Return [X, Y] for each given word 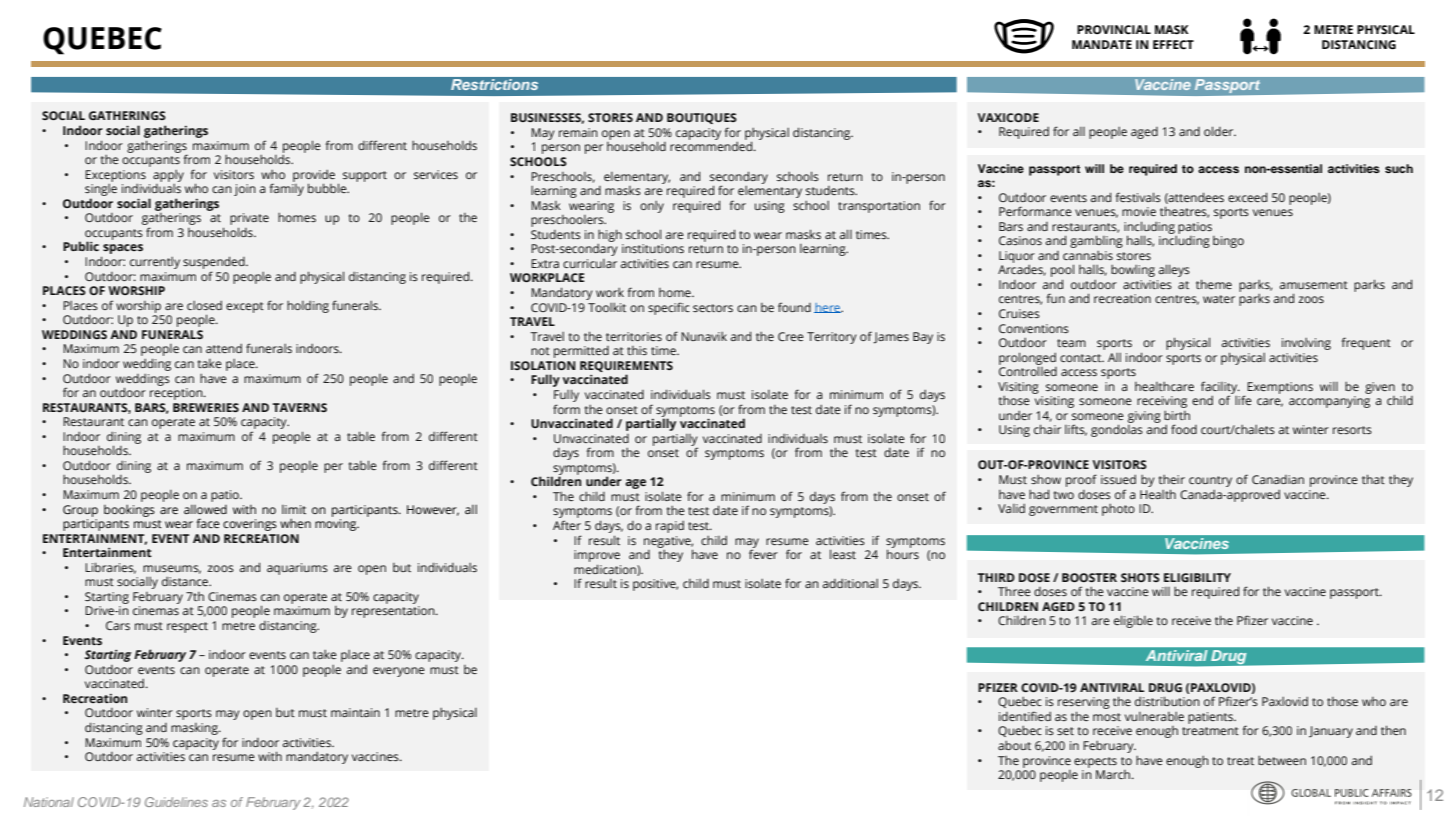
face [208, 523]
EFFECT [1173, 44]
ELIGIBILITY [1197, 577]
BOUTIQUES [702, 118]
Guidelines [176, 802]
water [1219, 299]
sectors [713, 308]
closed [204, 305]
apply [168, 176]
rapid [670, 527]
